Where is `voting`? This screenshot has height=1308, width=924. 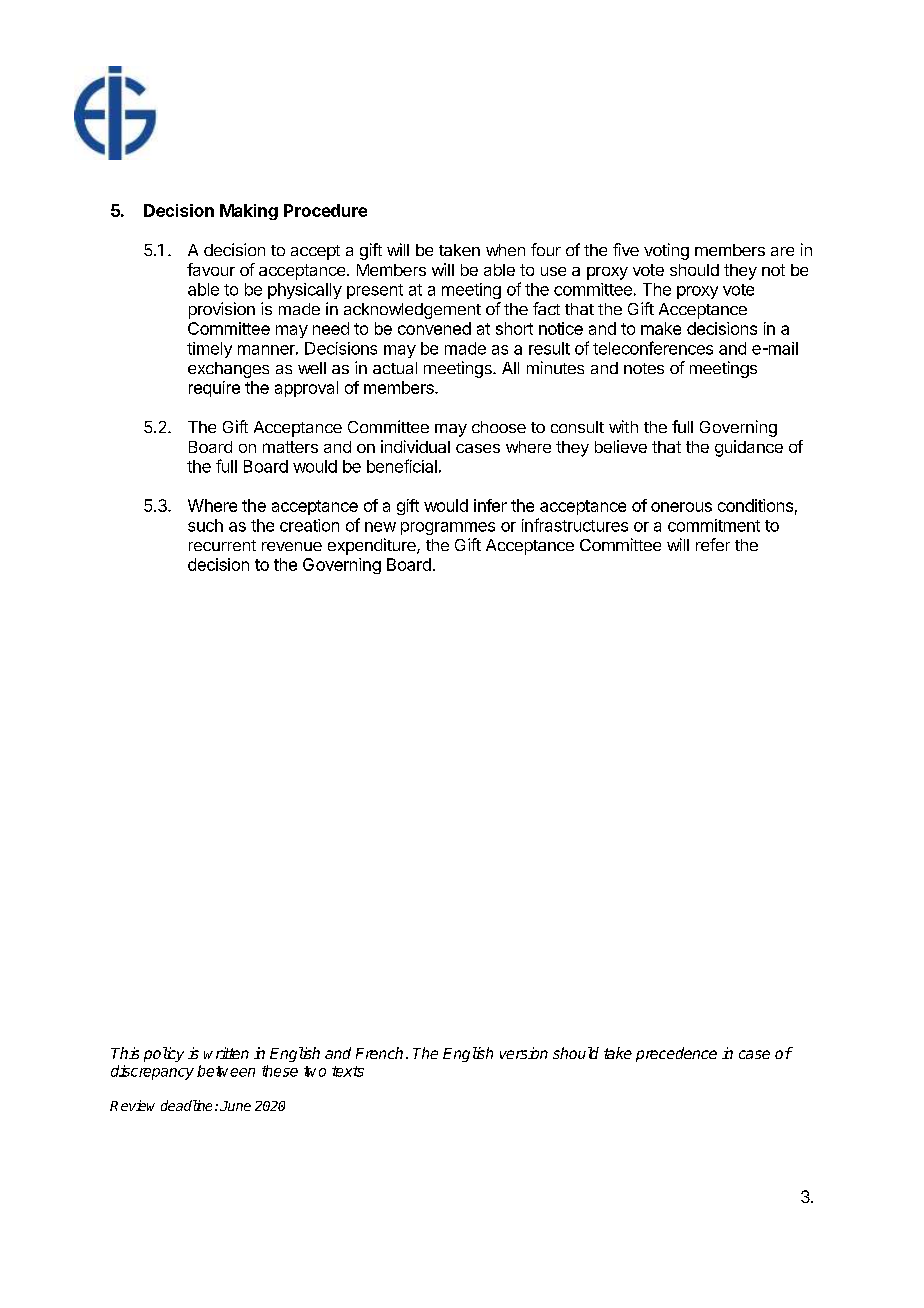 voting is located at coordinates (666, 251).
